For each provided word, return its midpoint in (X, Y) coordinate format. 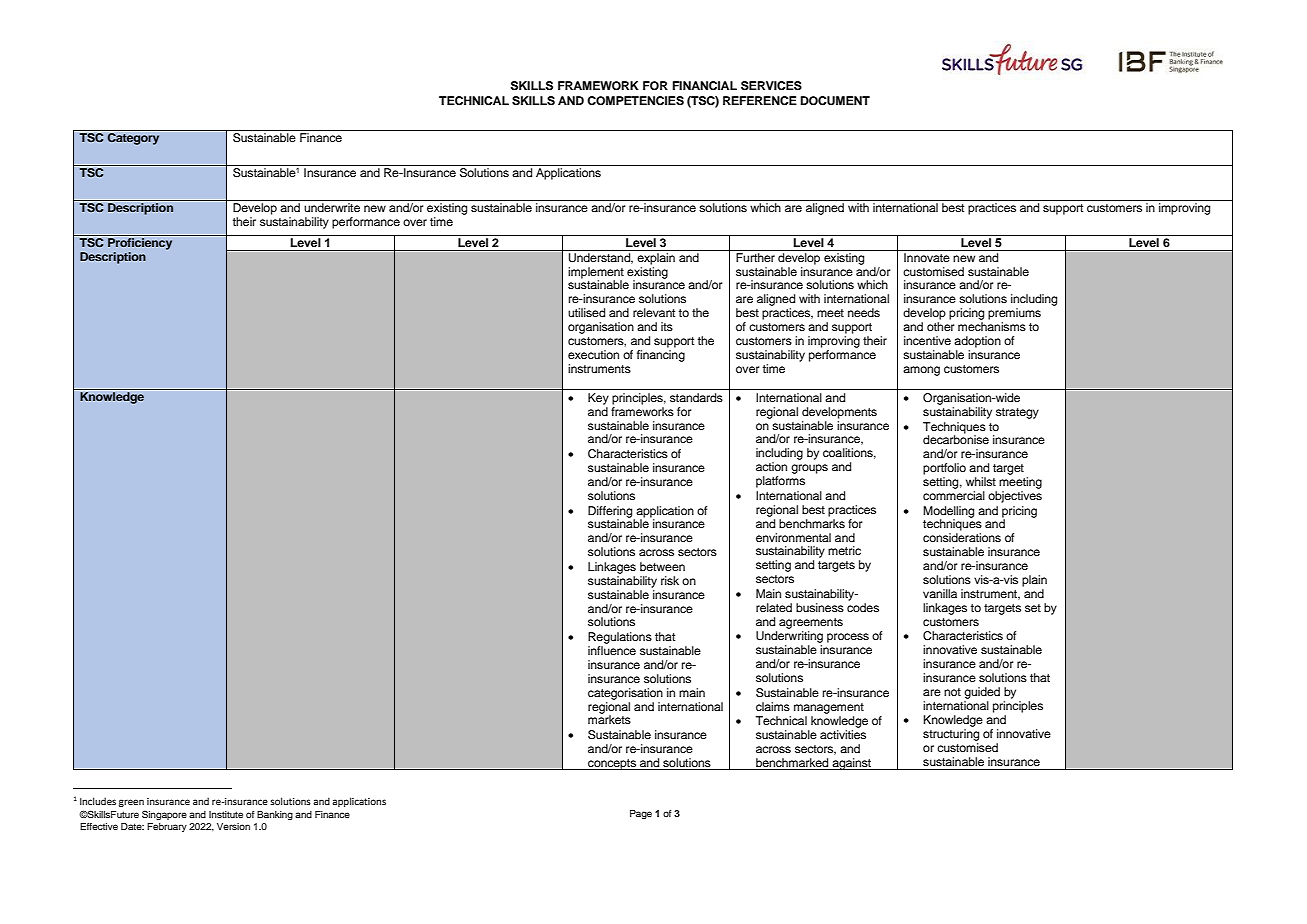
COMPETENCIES (635, 101)
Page (641, 814)
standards (696, 397)
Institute (226, 814)
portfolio (944, 469)
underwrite (332, 207)
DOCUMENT (835, 101)
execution (593, 354)
